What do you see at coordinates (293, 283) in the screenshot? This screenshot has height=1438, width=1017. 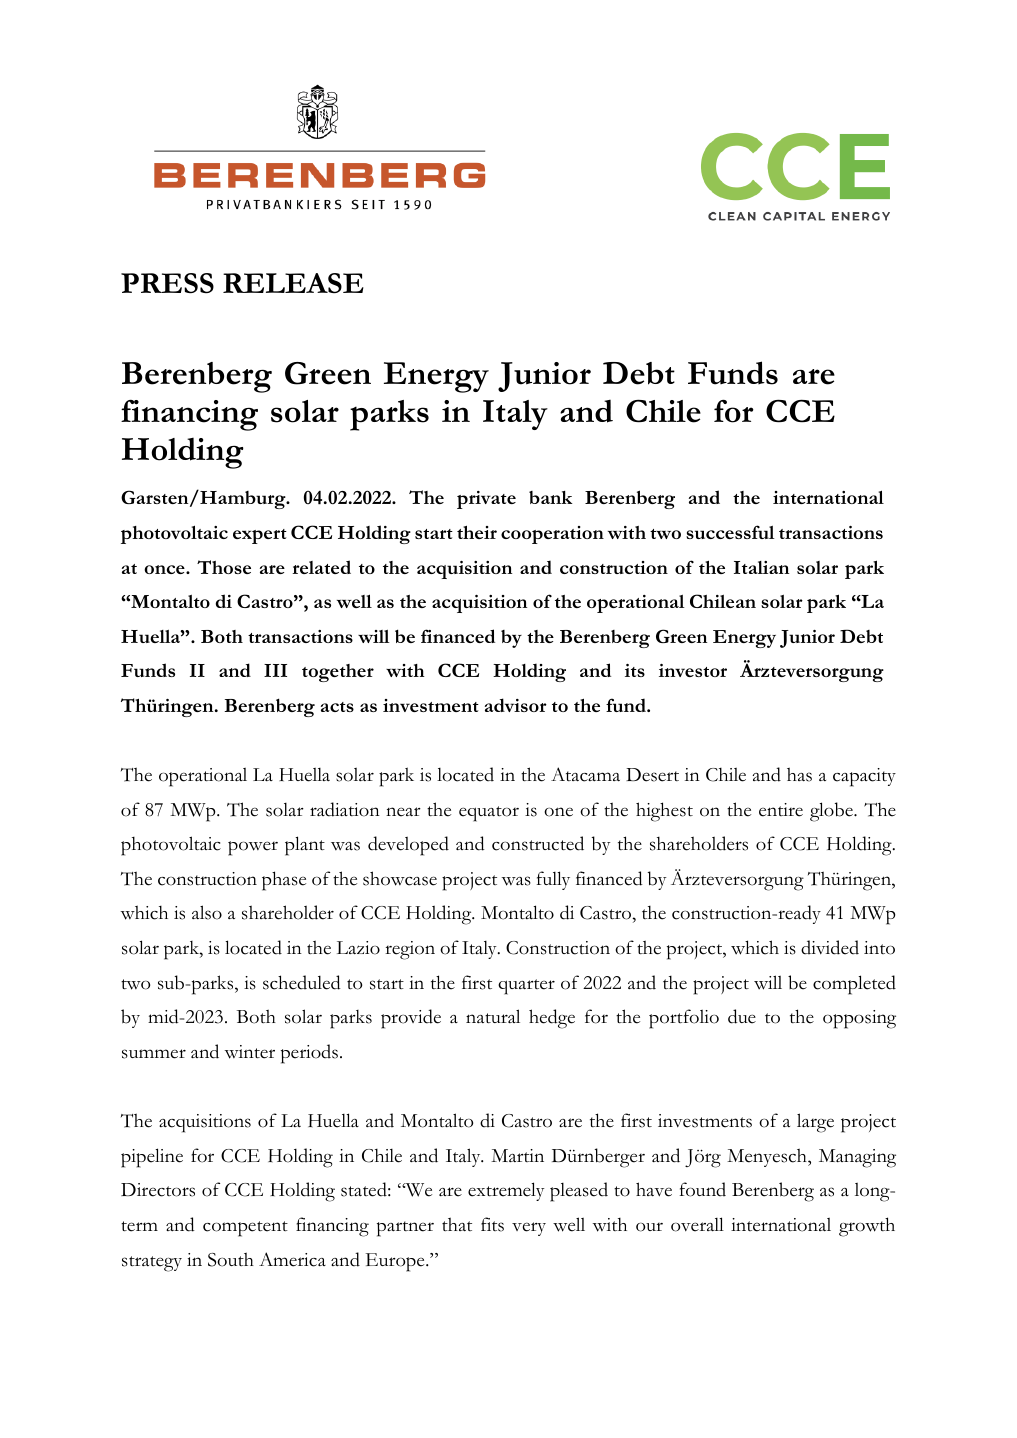 I see `RELEASE` at bounding box center [293, 283].
